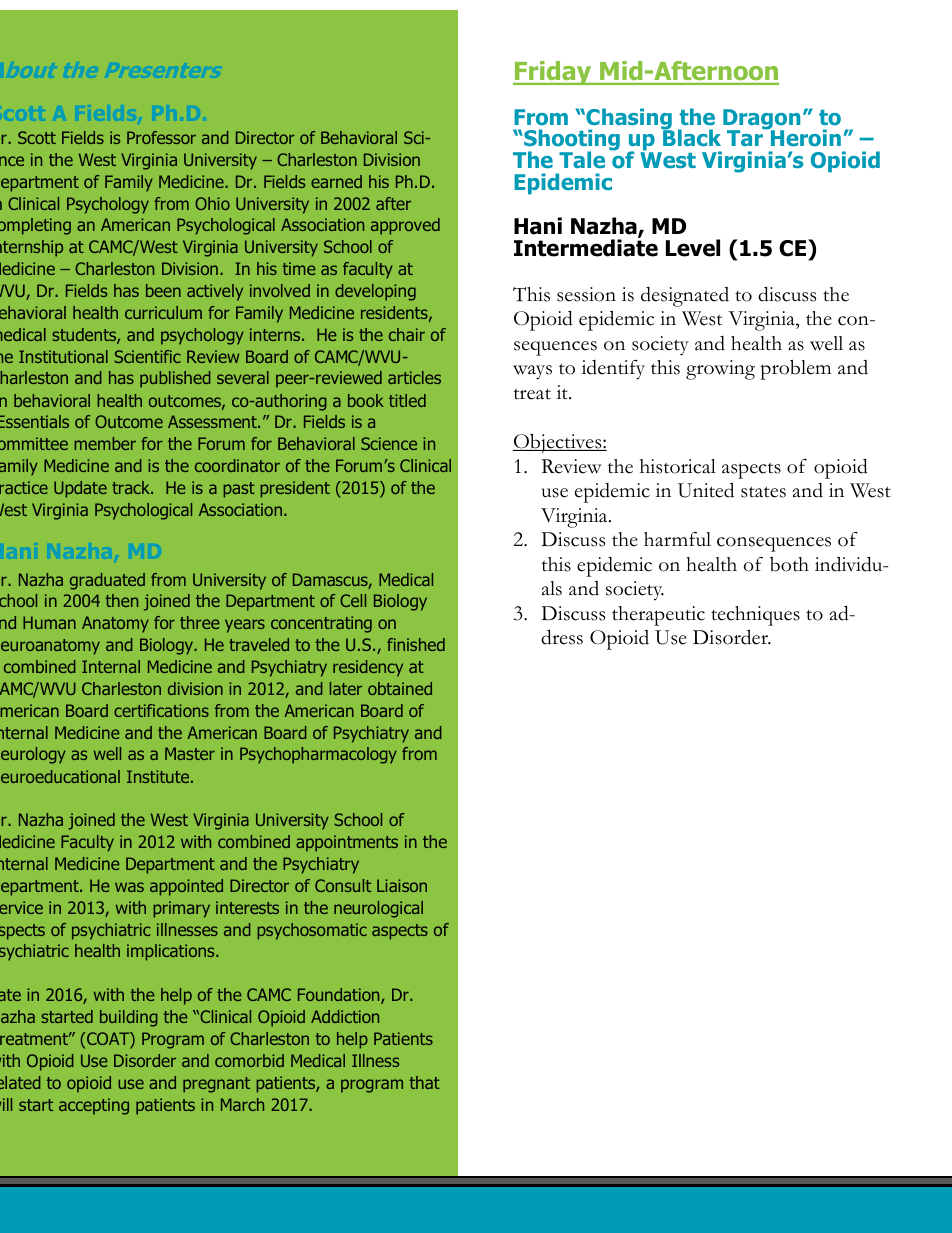 The width and height of the page is (952, 1233). Describe the element at coordinates (161, 137) in the page. I see `Professor` at that location.
